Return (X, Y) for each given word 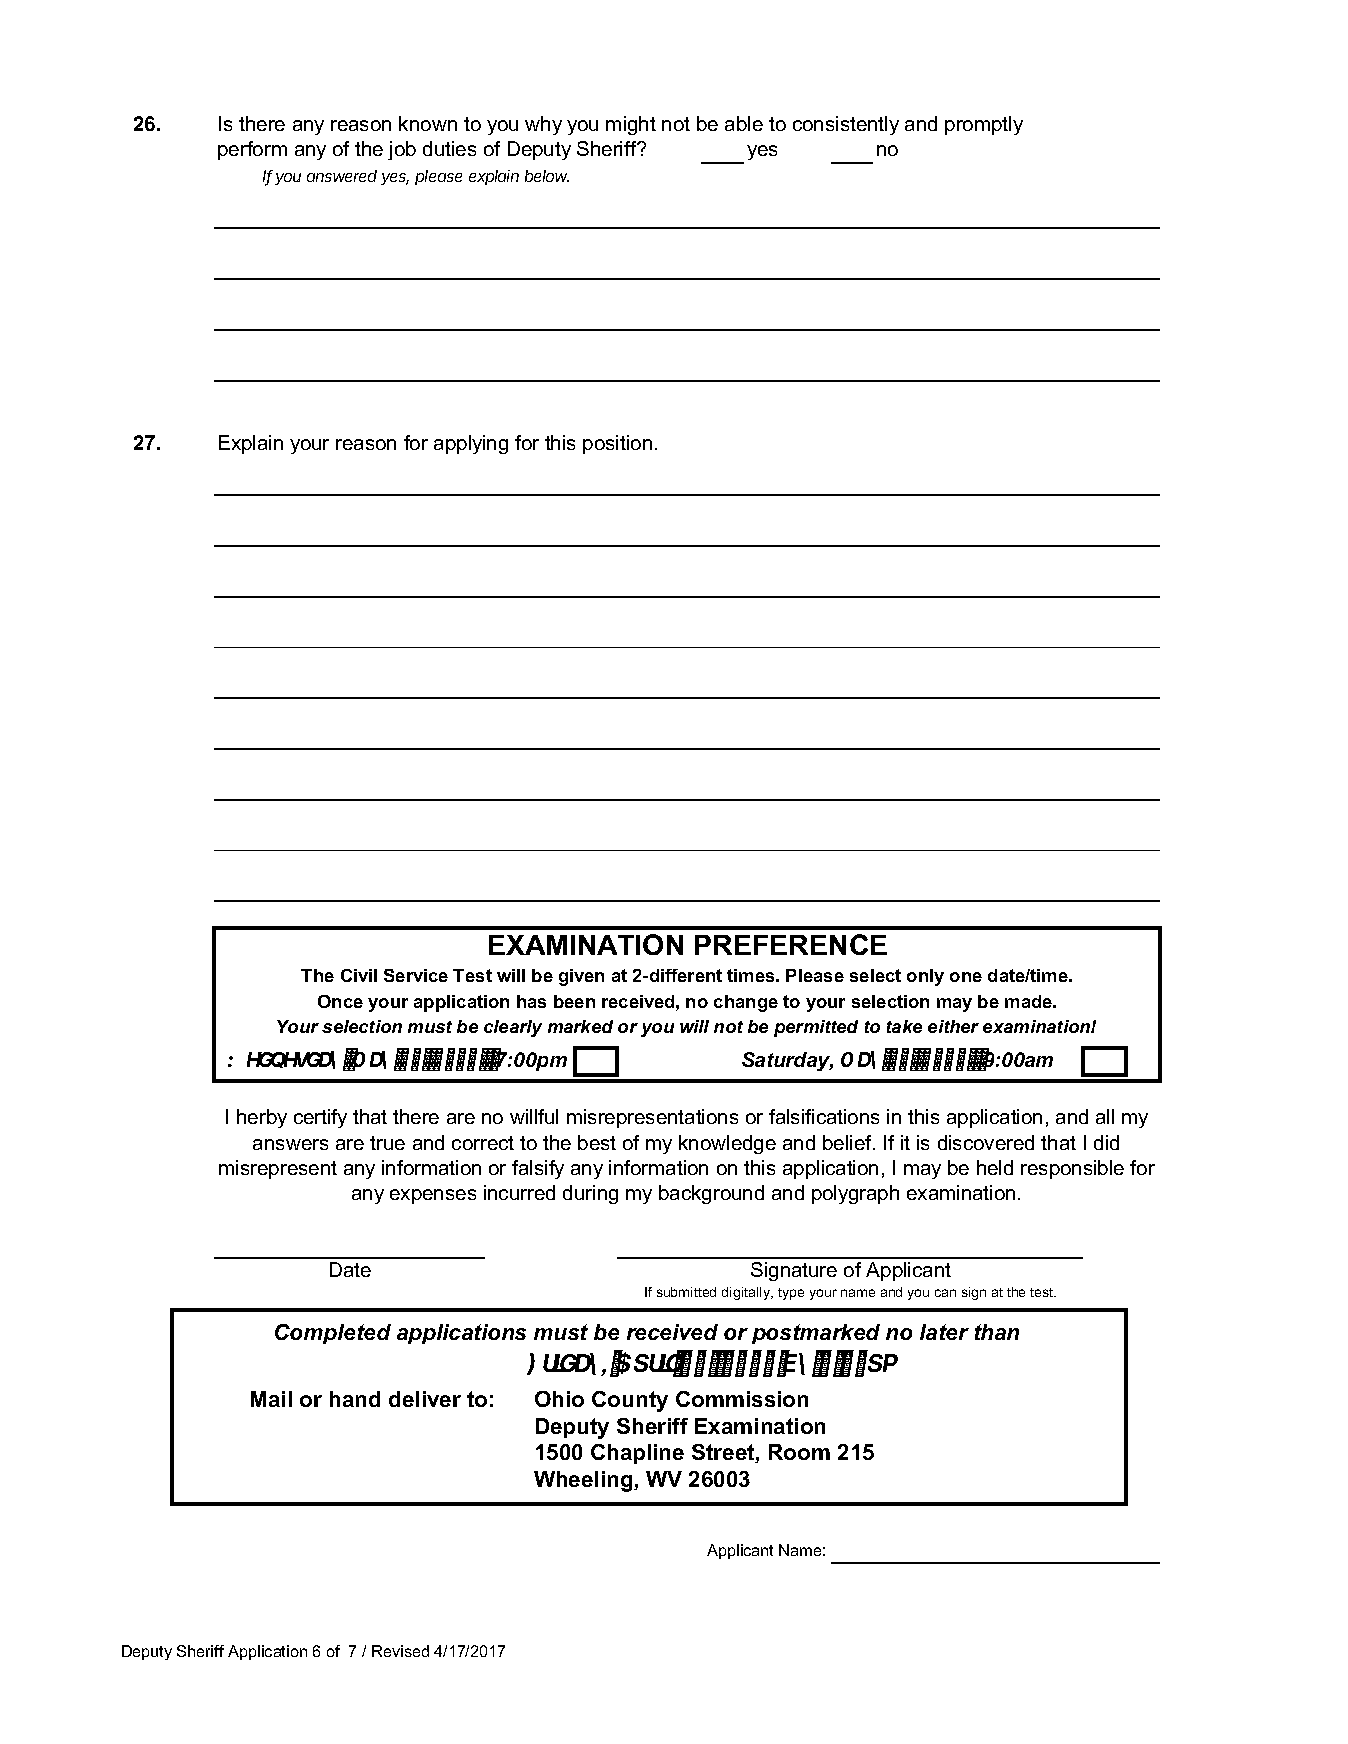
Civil (359, 975)
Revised (400, 1651)
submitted (686, 1292)
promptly (984, 125)
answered (342, 176)
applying (471, 444)
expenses (433, 1196)
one (966, 977)
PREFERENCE (791, 944)
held (995, 1167)
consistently (846, 125)
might (631, 125)
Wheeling (584, 1481)
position (617, 444)
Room (799, 1452)
